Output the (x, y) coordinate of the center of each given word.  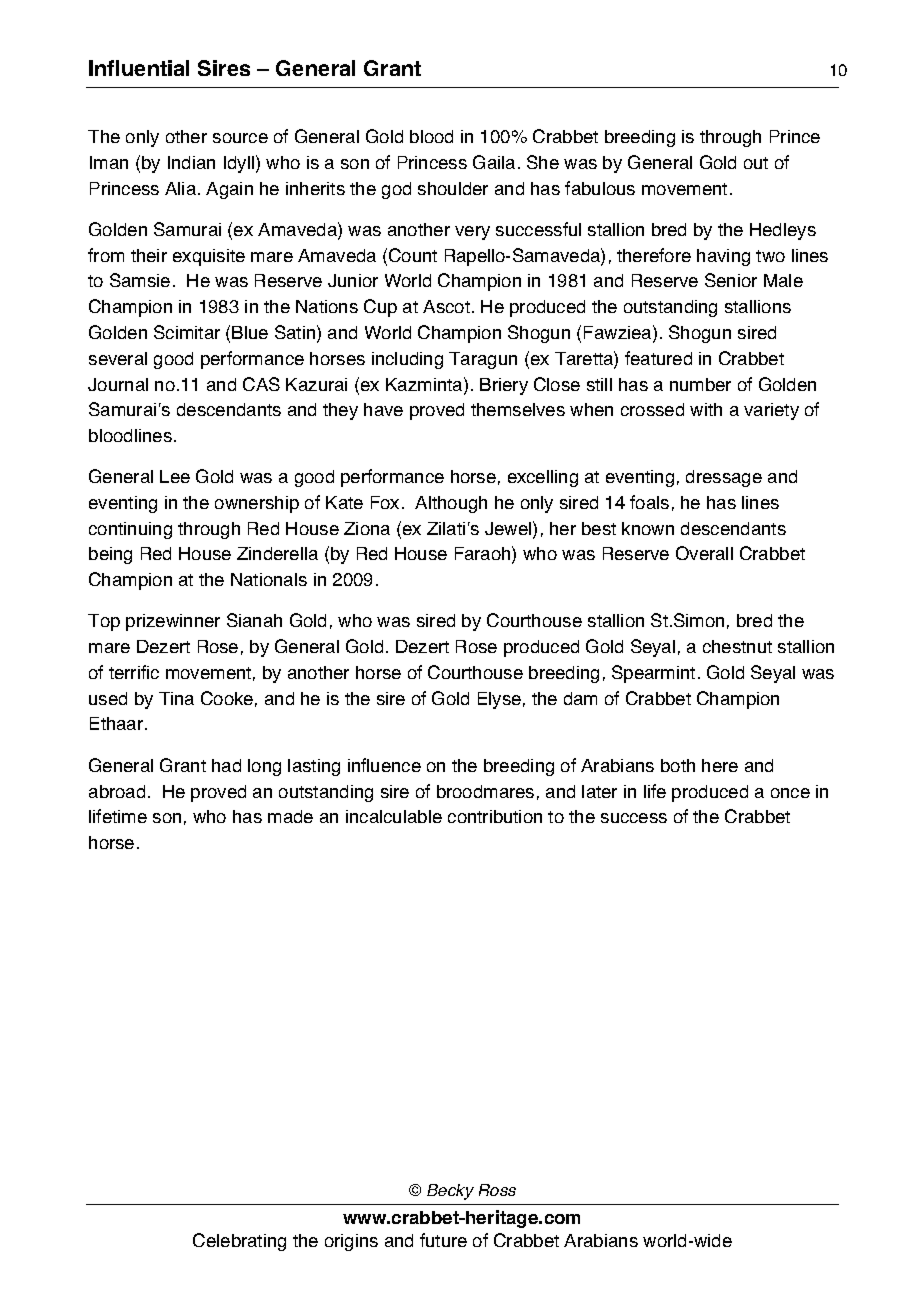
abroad (117, 791)
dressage (724, 478)
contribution (495, 816)
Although (451, 504)
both (678, 765)
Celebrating (239, 1242)
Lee (175, 476)
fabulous (600, 188)
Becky (450, 1192)
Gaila (494, 162)
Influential (139, 68)
